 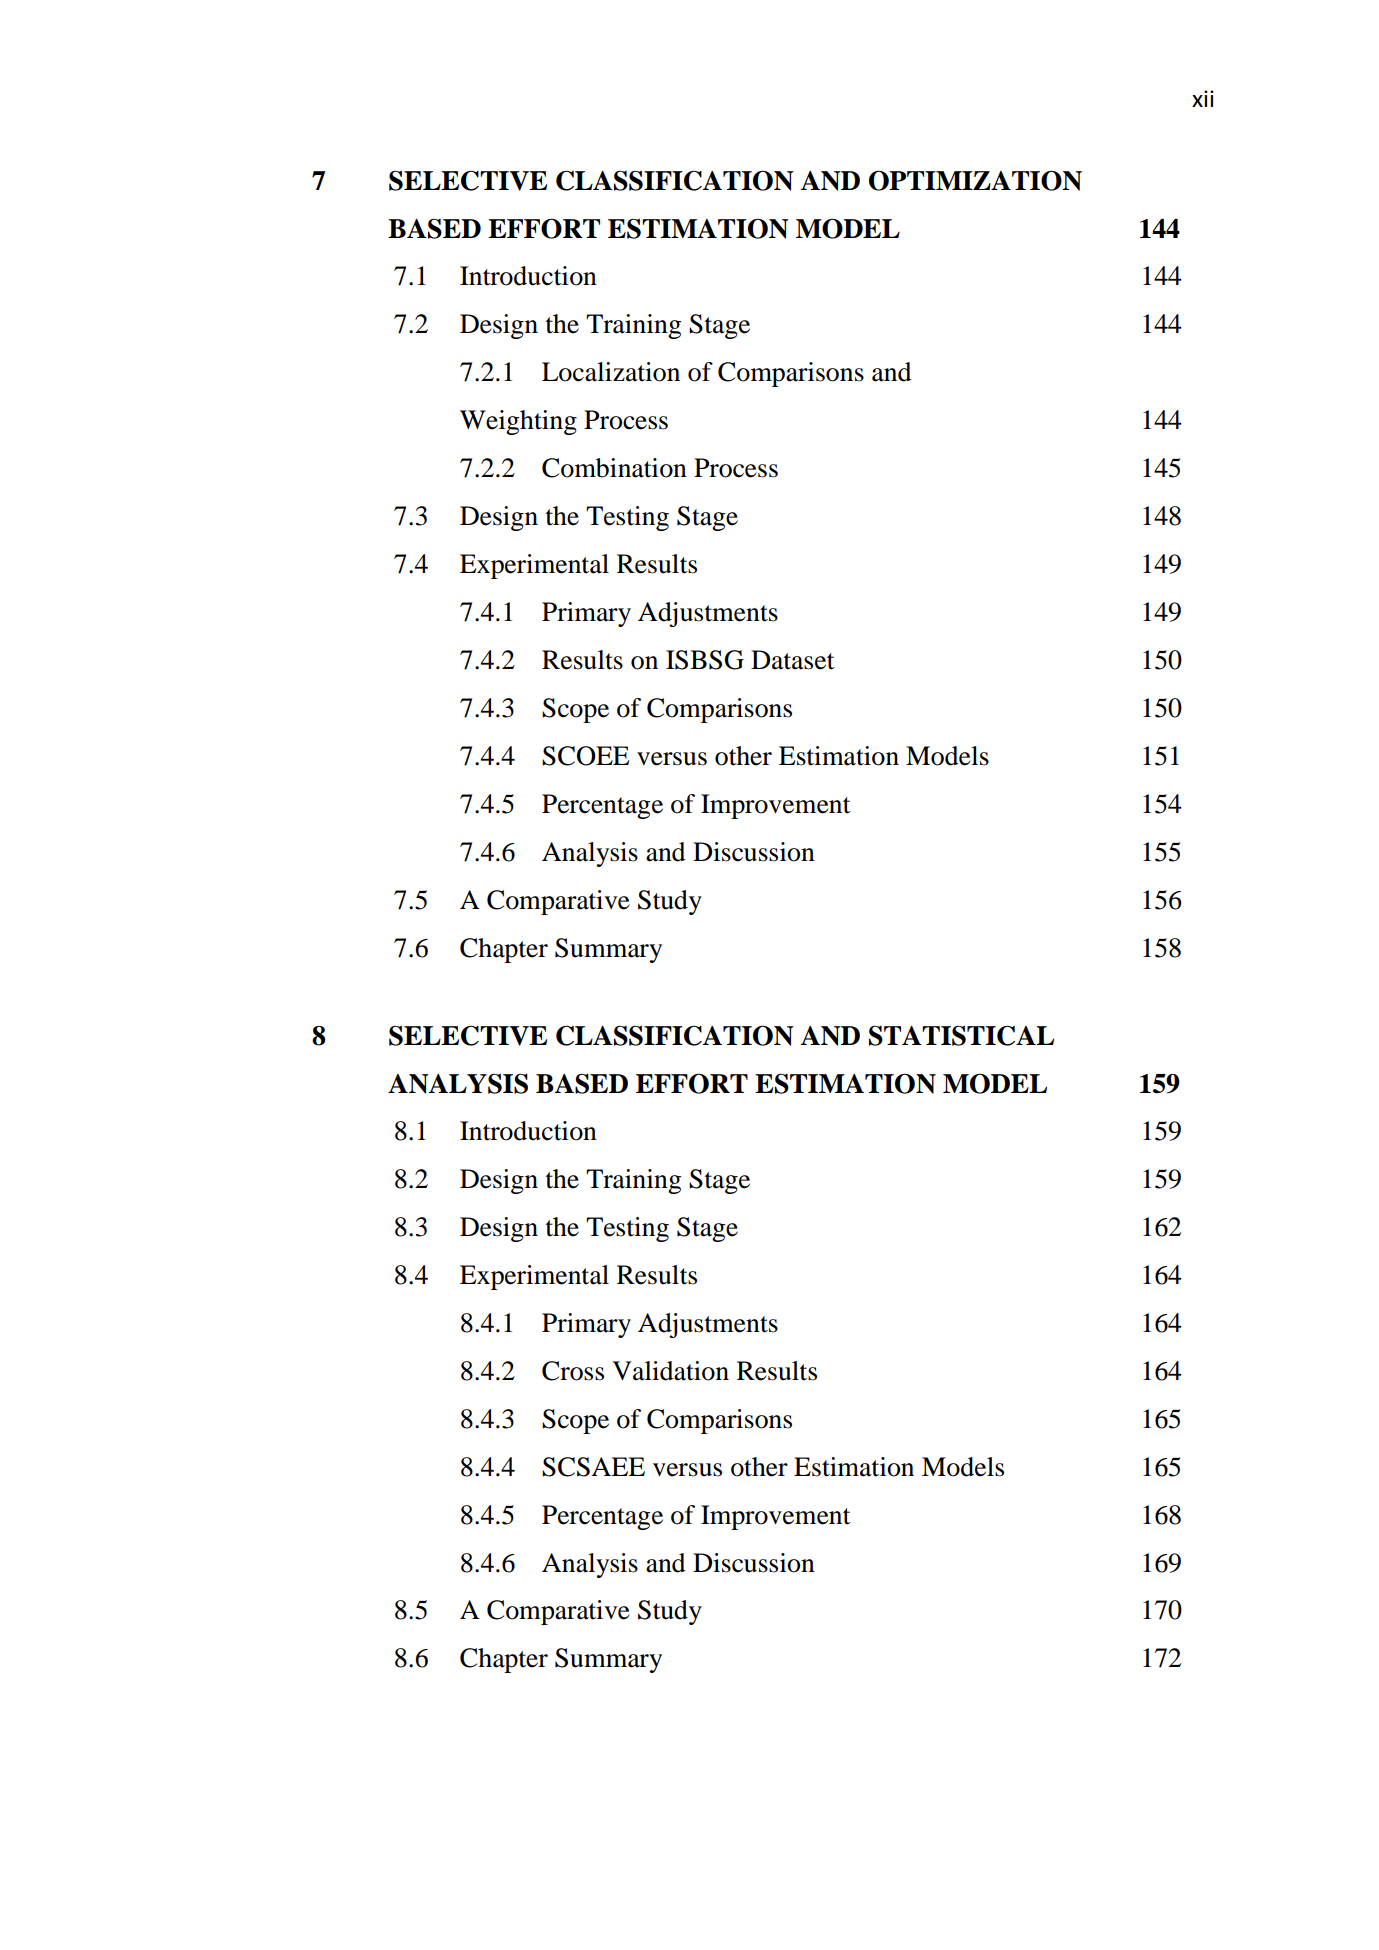 What do you see at coordinates (961, 1035) in the page?
I see `STATISTICAL` at bounding box center [961, 1035].
